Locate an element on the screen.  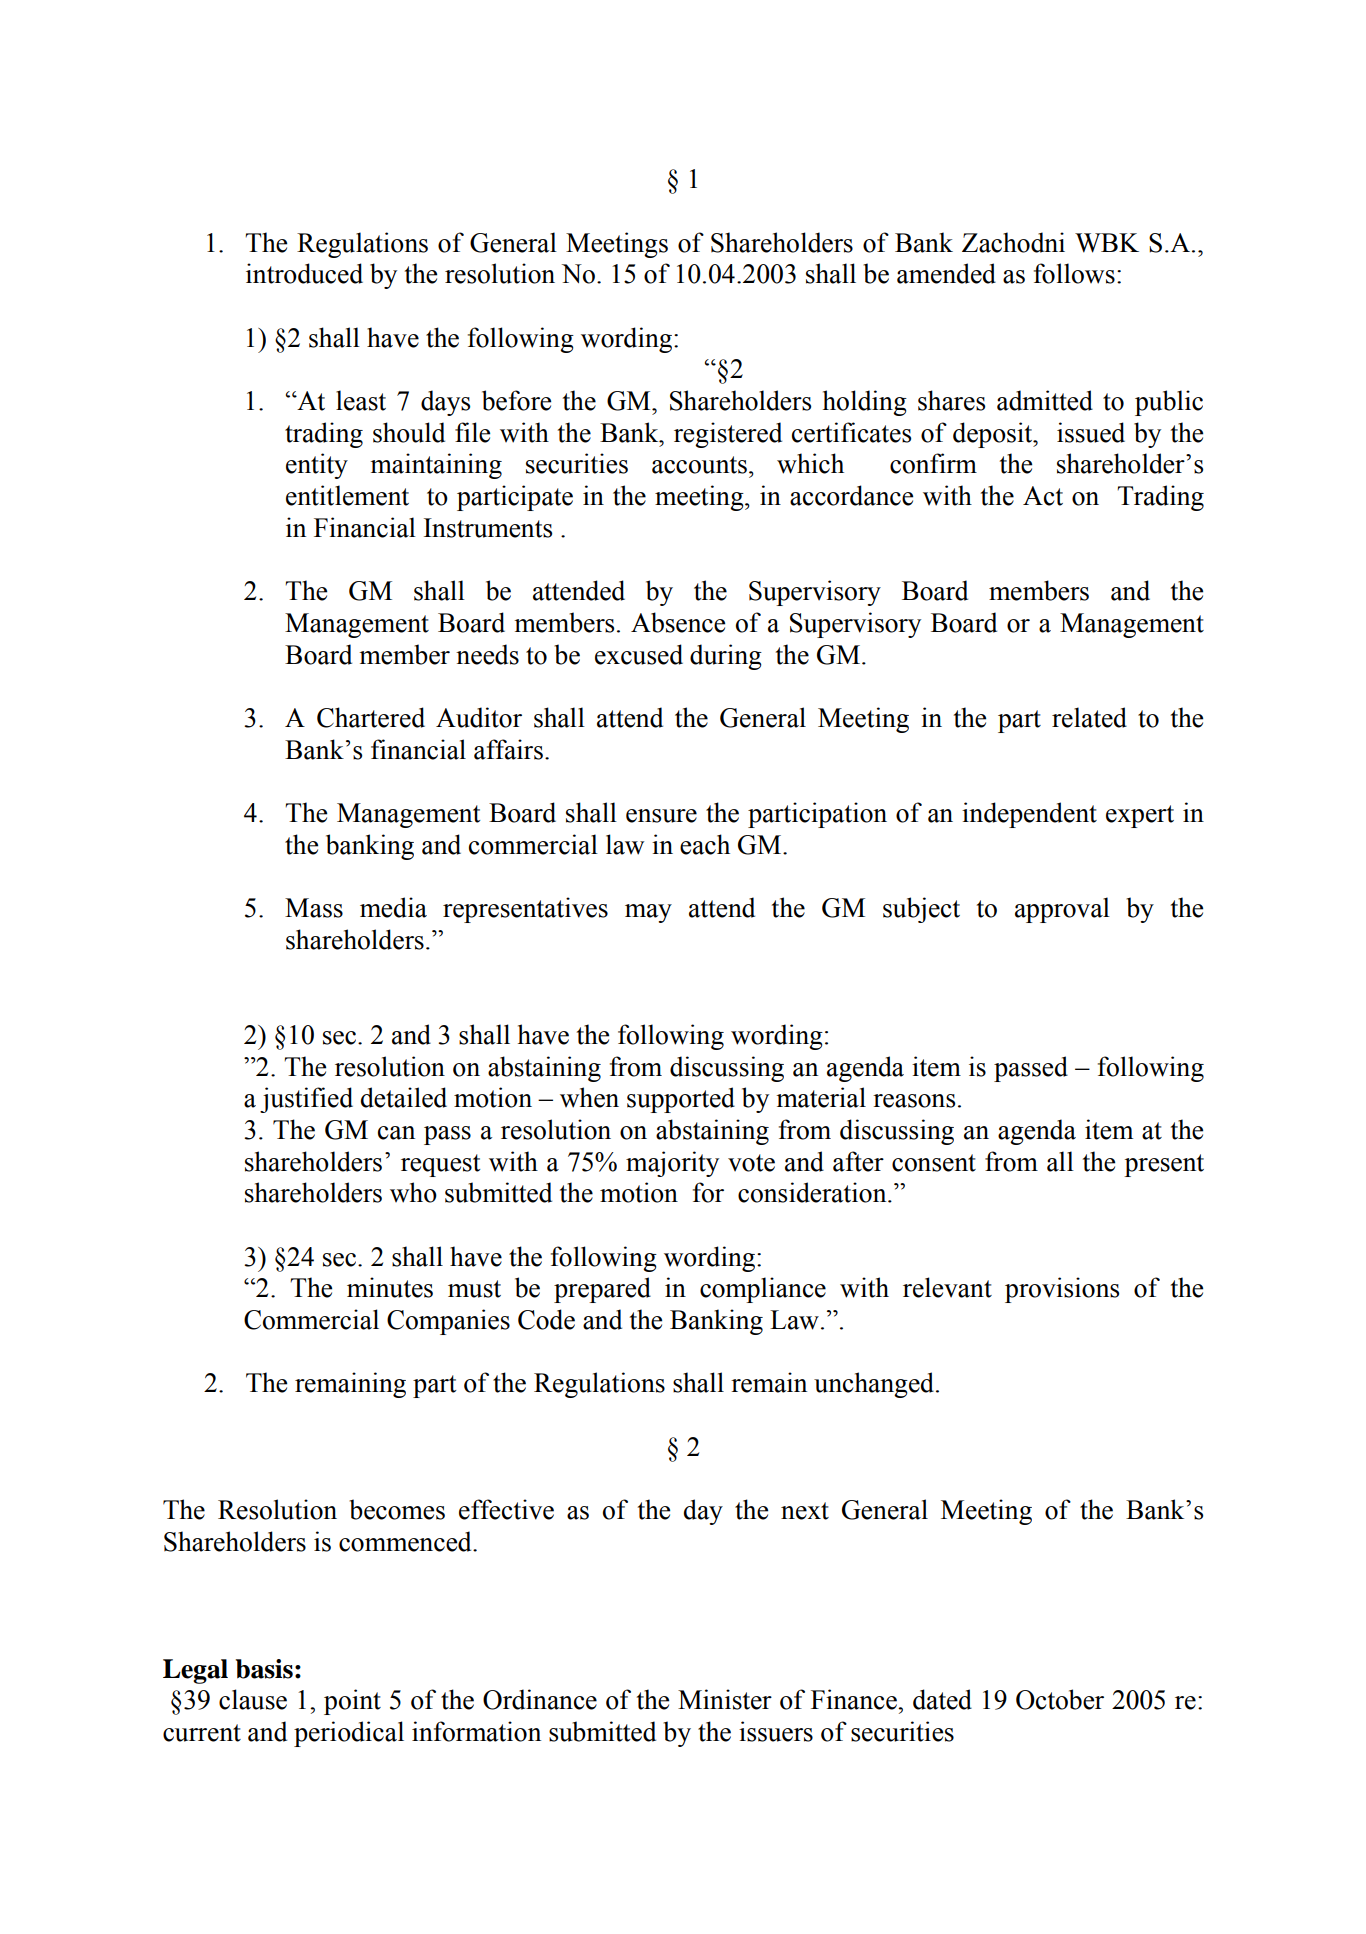
point is located at coordinates (352, 1702).
